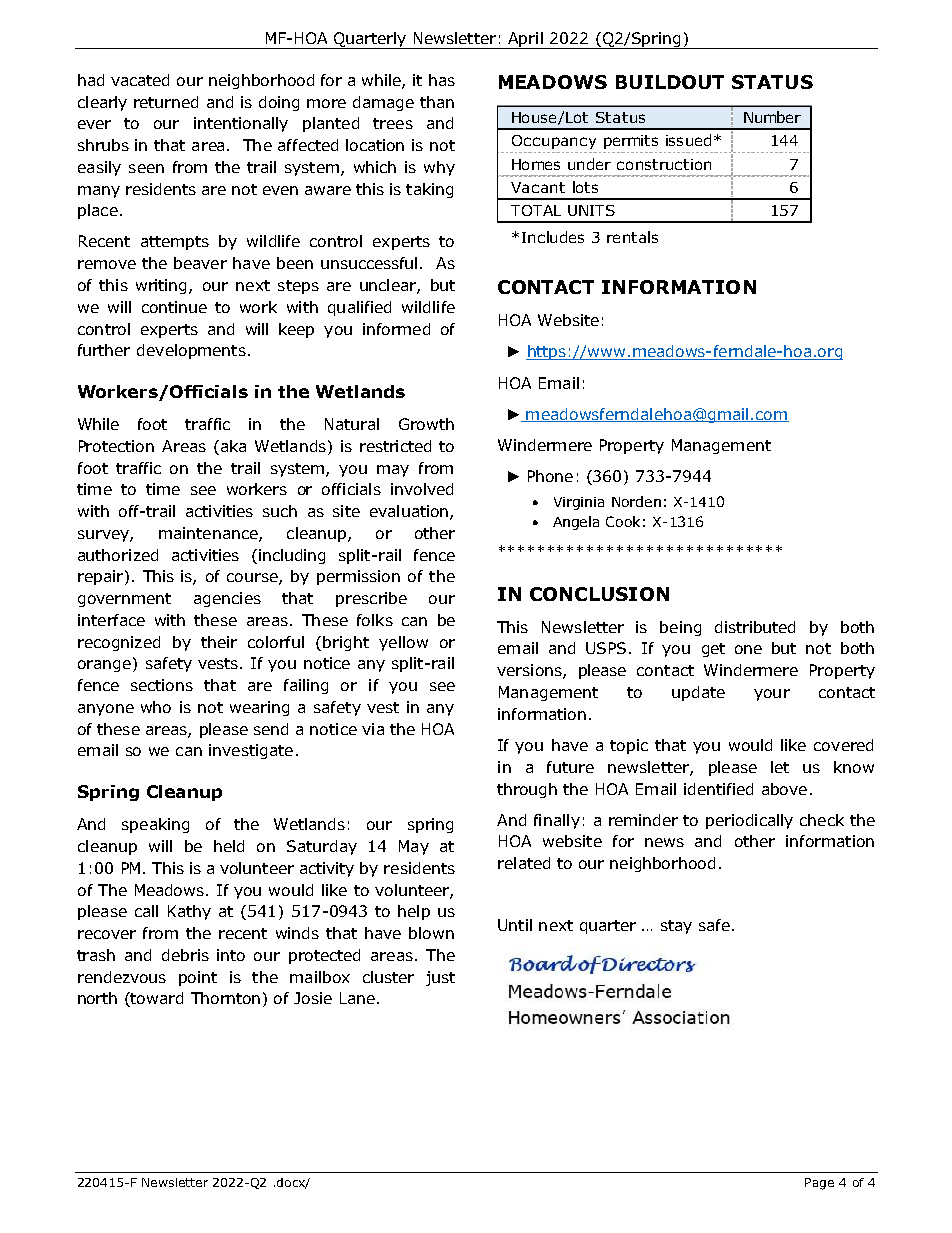  Describe the element at coordinates (822, 820) in the screenshot. I see `check` at that location.
